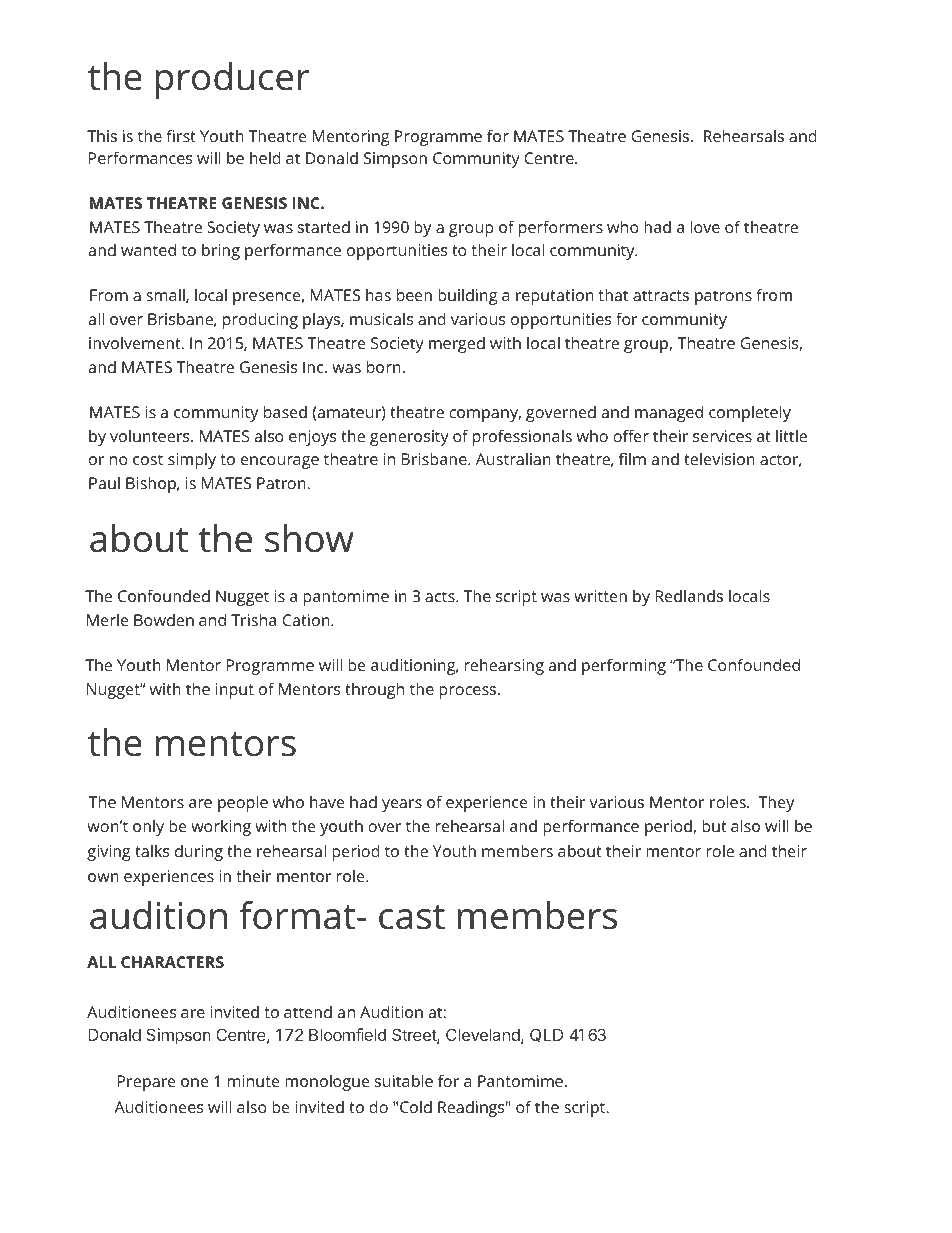  Describe the element at coordinates (546, 1035) in the image. I see `QLD` at that location.
